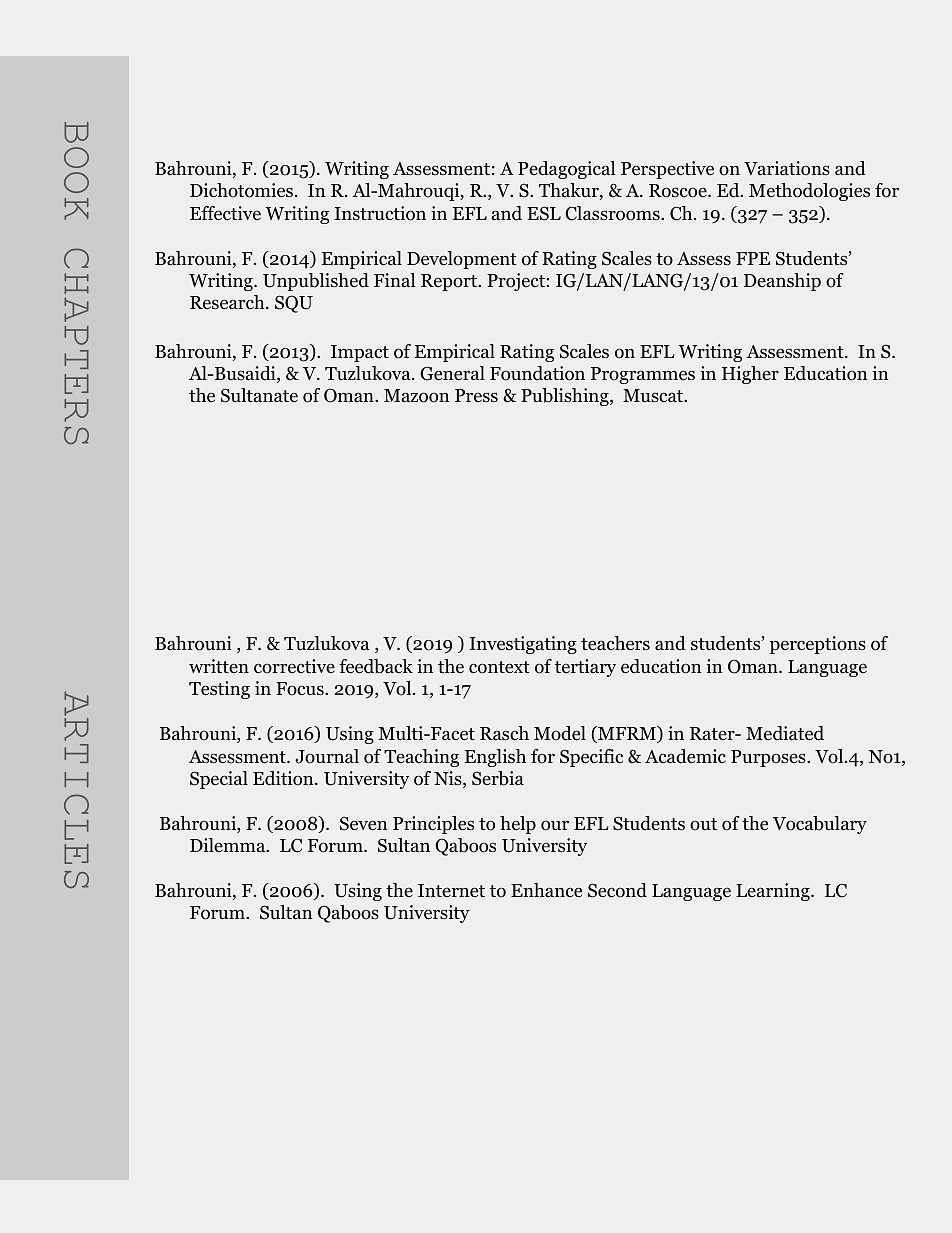  What do you see at coordinates (787, 168) in the image?
I see `Variations` at bounding box center [787, 168].
